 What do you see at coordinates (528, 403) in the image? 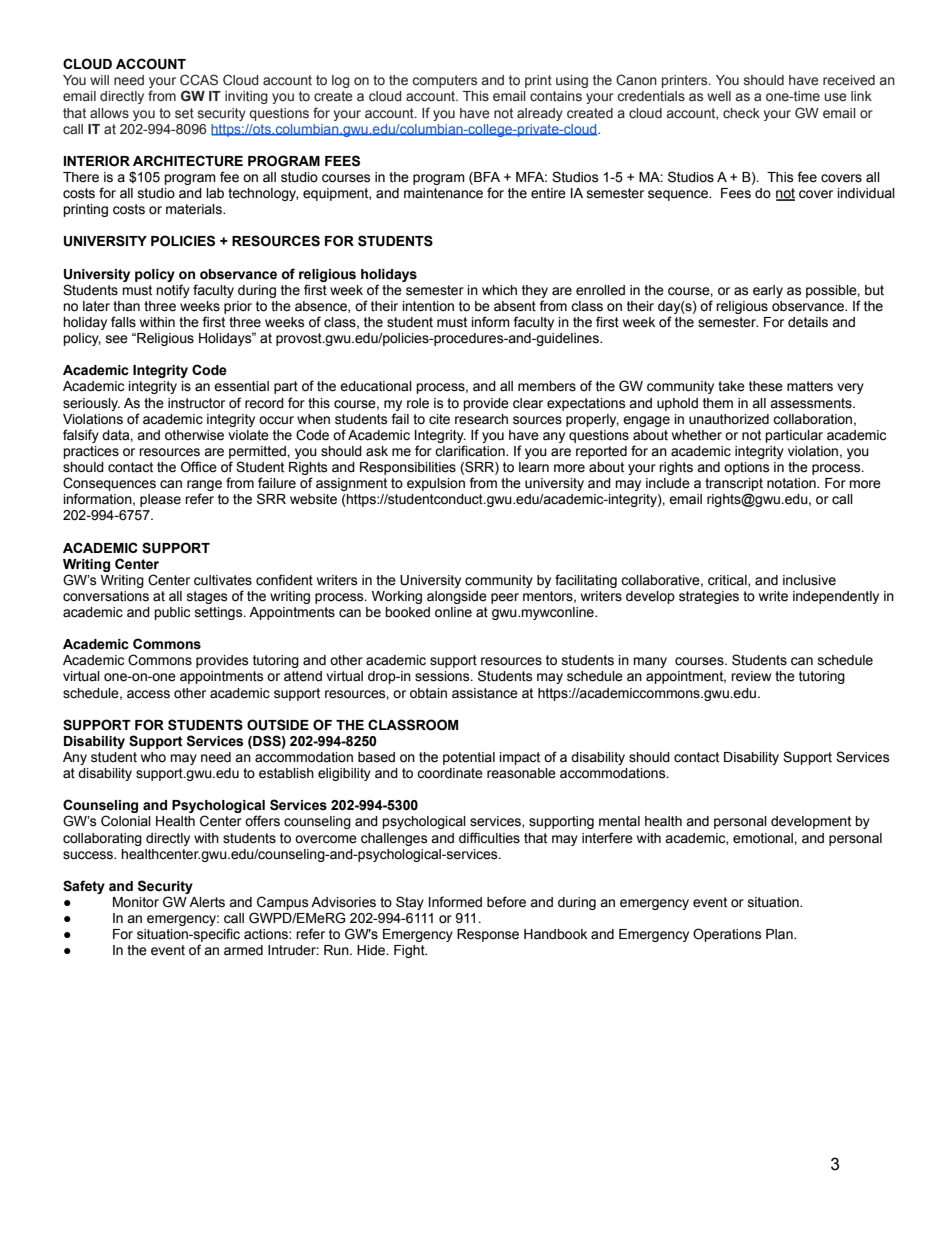
I see `clear` at bounding box center [528, 403].
